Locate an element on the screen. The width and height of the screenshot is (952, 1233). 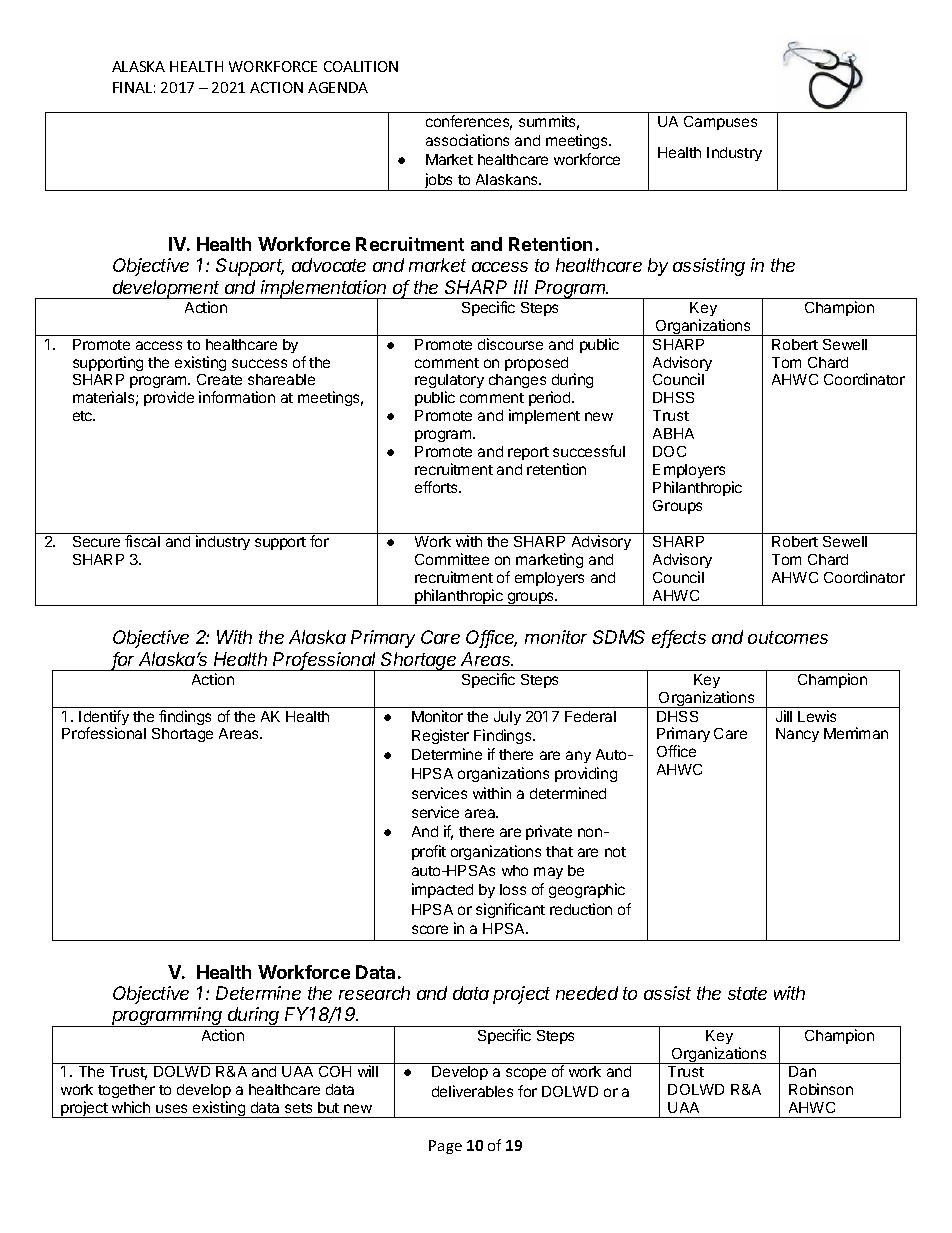
which is located at coordinates (131, 1107).
